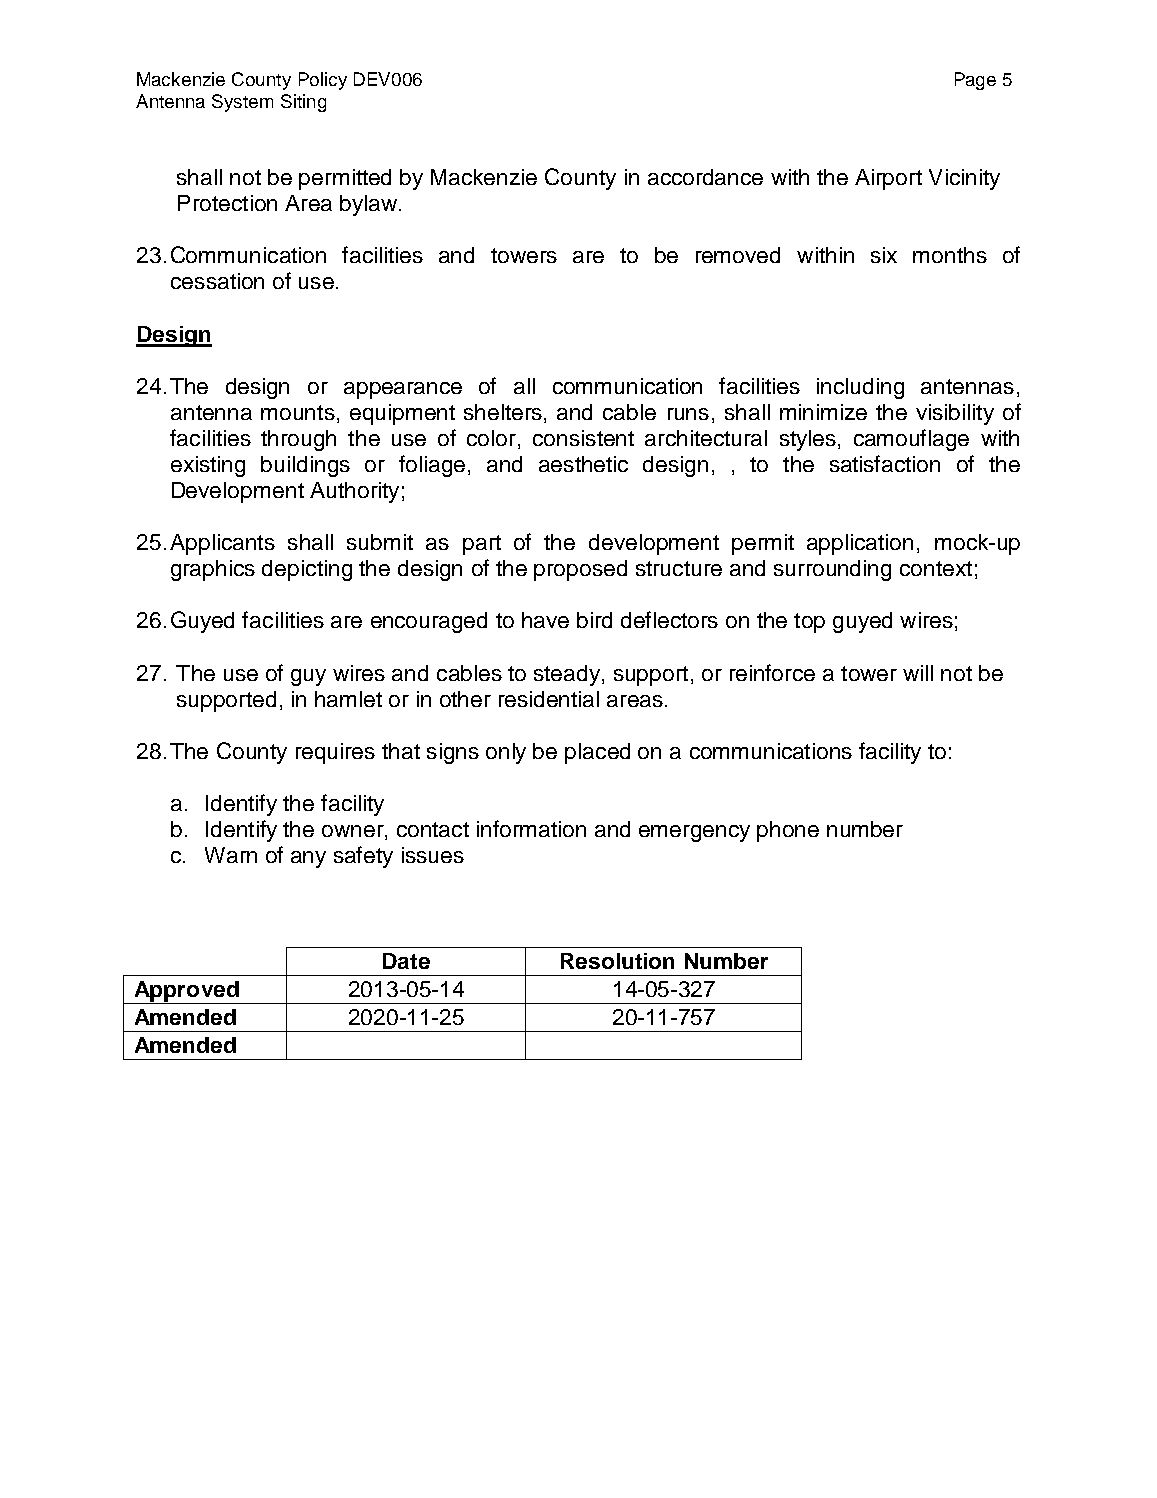 The height and width of the screenshot is (1498, 1157). Describe the element at coordinates (788, 831) in the screenshot. I see `phone` at that location.
